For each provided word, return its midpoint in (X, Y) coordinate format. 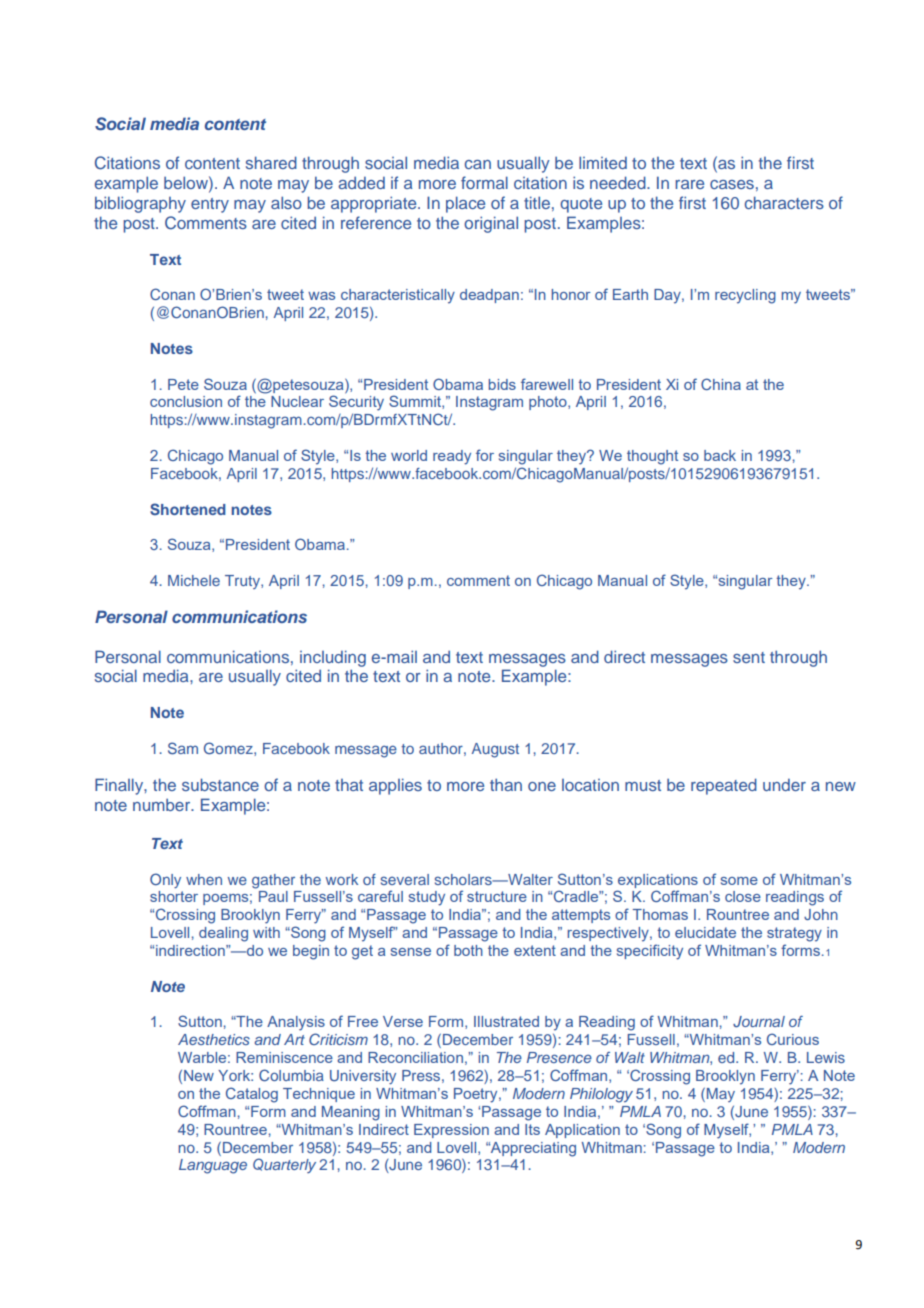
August (495, 750)
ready (452, 457)
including (333, 658)
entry (210, 205)
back (720, 455)
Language (213, 1166)
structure (497, 896)
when (204, 879)
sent (749, 657)
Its (532, 1129)
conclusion (186, 401)
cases (732, 184)
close (743, 896)
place (465, 204)
